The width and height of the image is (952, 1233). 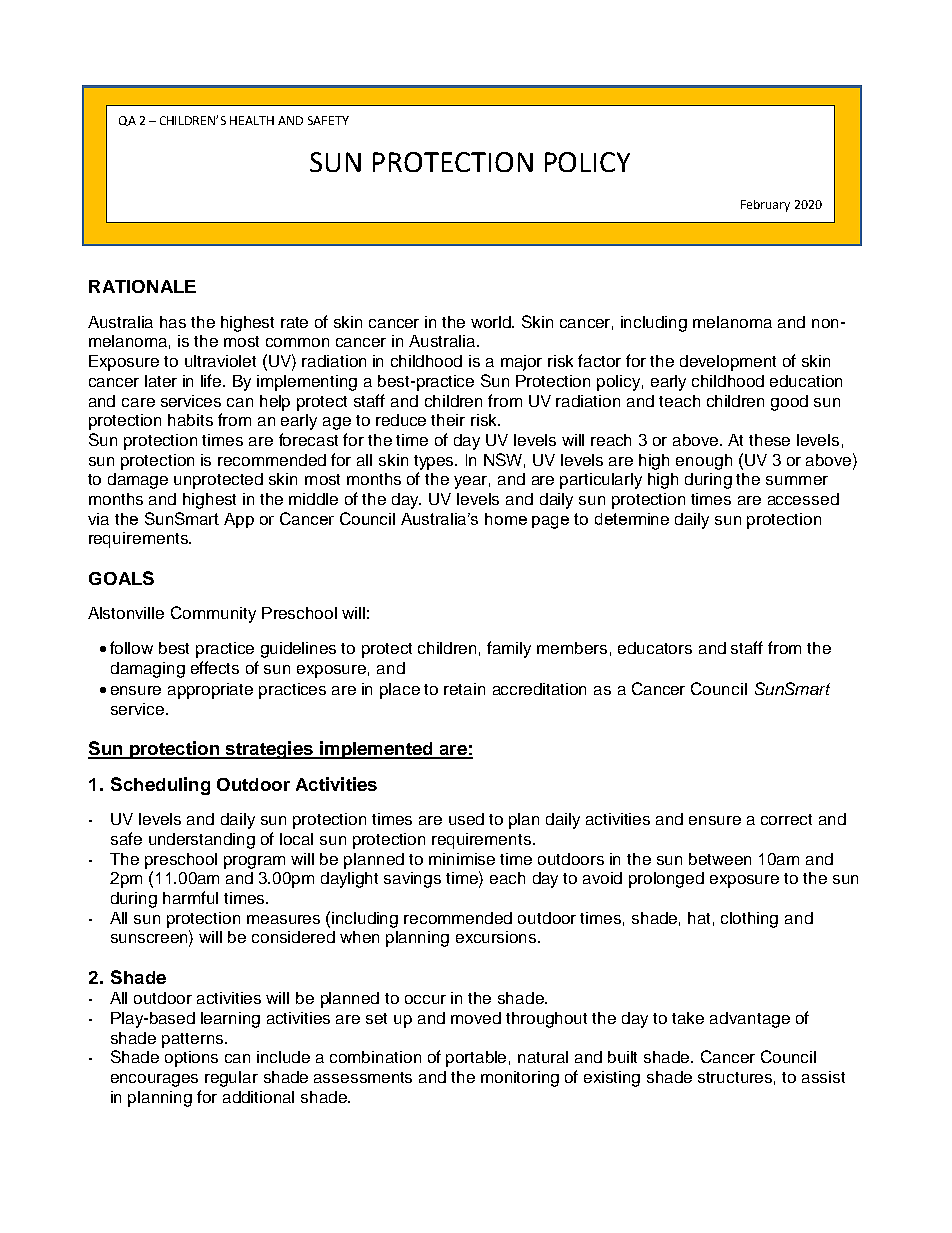 What do you see at coordinates (492, 322) in the image?
I see `world` at bounding box center [492, 322].
